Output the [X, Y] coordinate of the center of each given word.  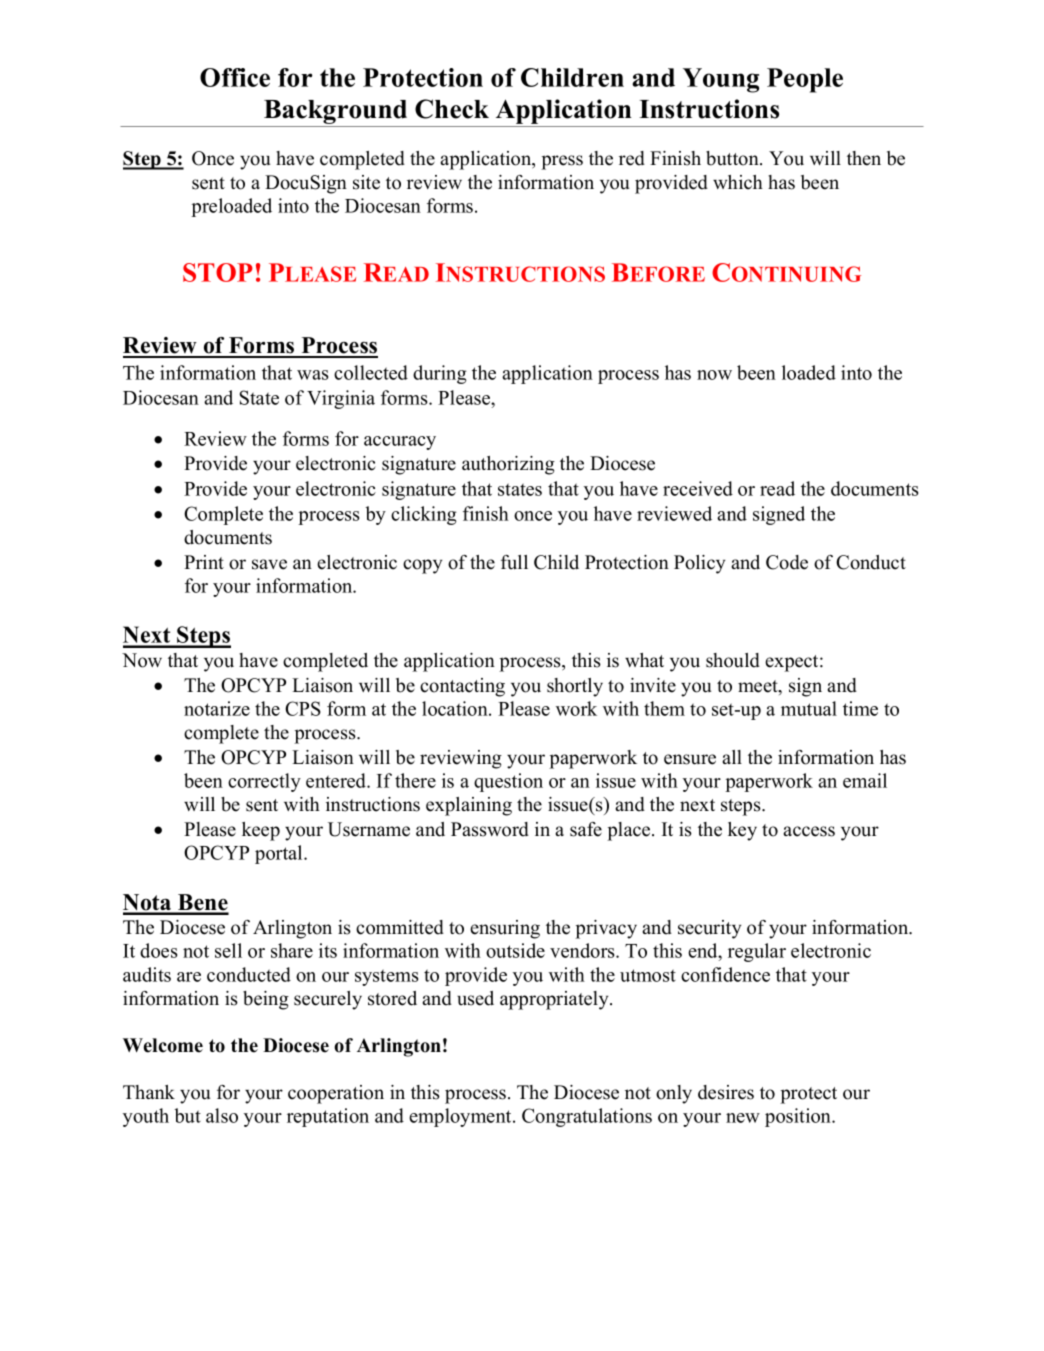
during [440, 374]
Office [235, 77]
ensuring [505, 929]
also [222, 1115]
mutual [809, 708]
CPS [303, 708]
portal [280, 854]
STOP [218, 272]
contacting [462, 687]
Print [204, 562]
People [805, 80]
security [709, 929]
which [738, 182]
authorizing [508, 465]
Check [452, 109]
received [698, 488]
